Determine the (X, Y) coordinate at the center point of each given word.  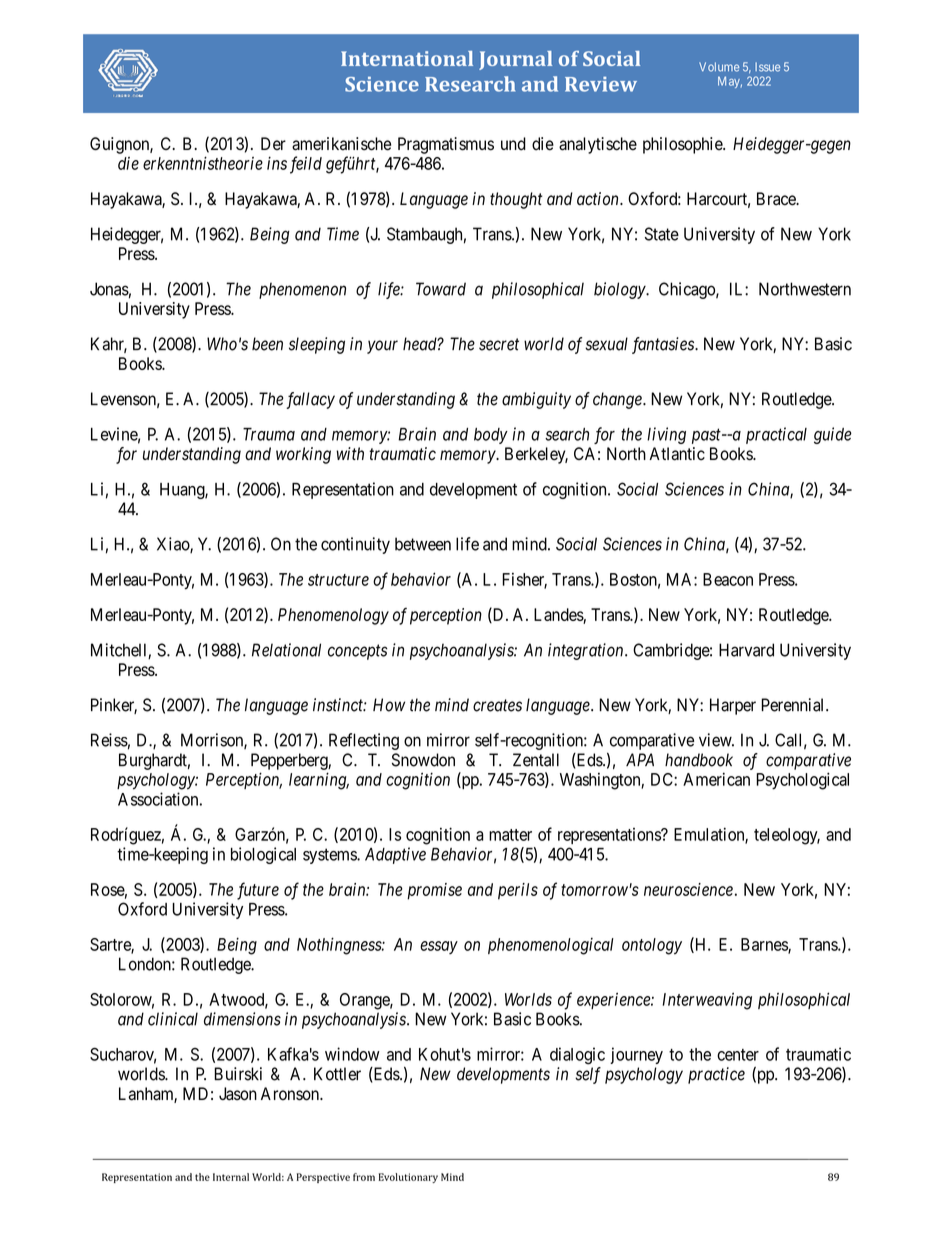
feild (306, 165)
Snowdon (423, 760)
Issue (767, 67)
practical (776, 435)
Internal (231, 1177)
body (491, 436)
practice (716, 1075)
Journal (515, 60)
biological (263, 855)
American (716, 779)
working (303, 455)
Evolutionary (408, 1178)
